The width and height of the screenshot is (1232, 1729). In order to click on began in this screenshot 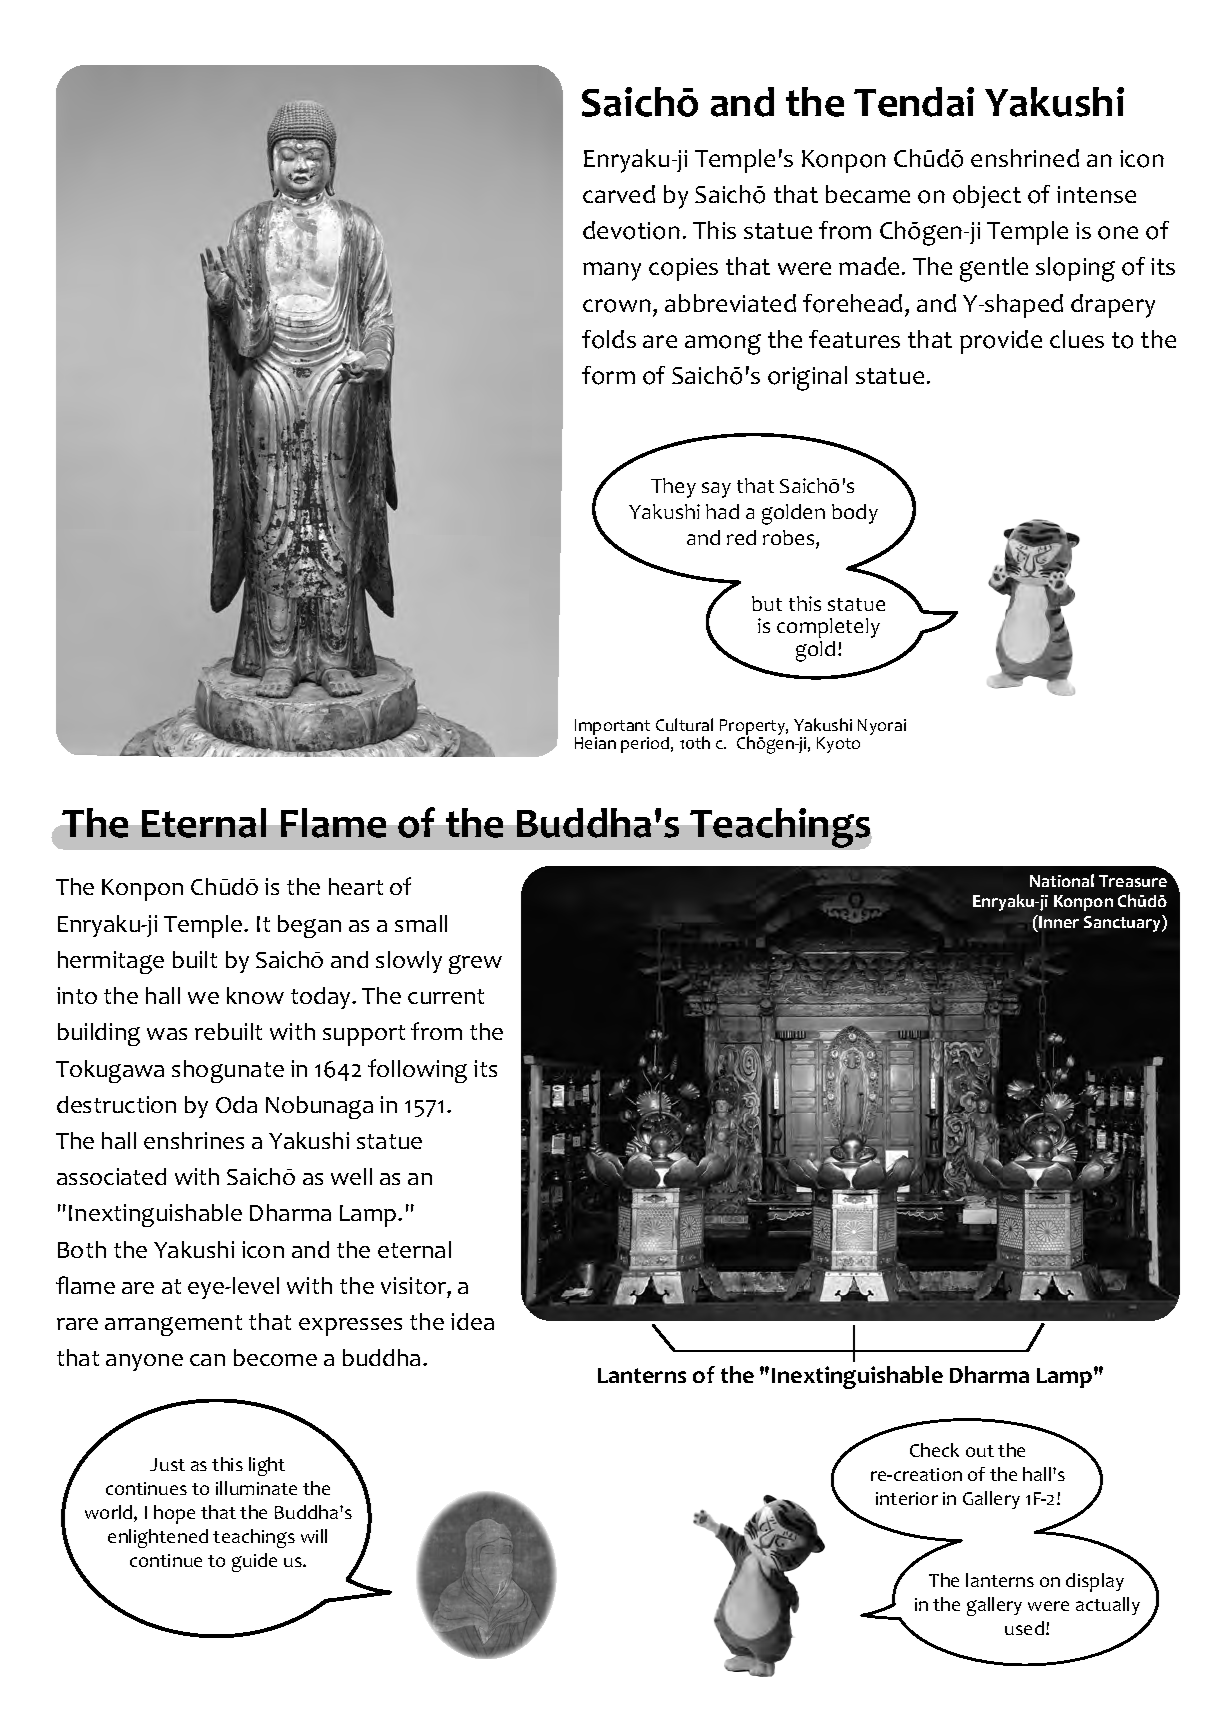, I will do `click(309, 926)`.
